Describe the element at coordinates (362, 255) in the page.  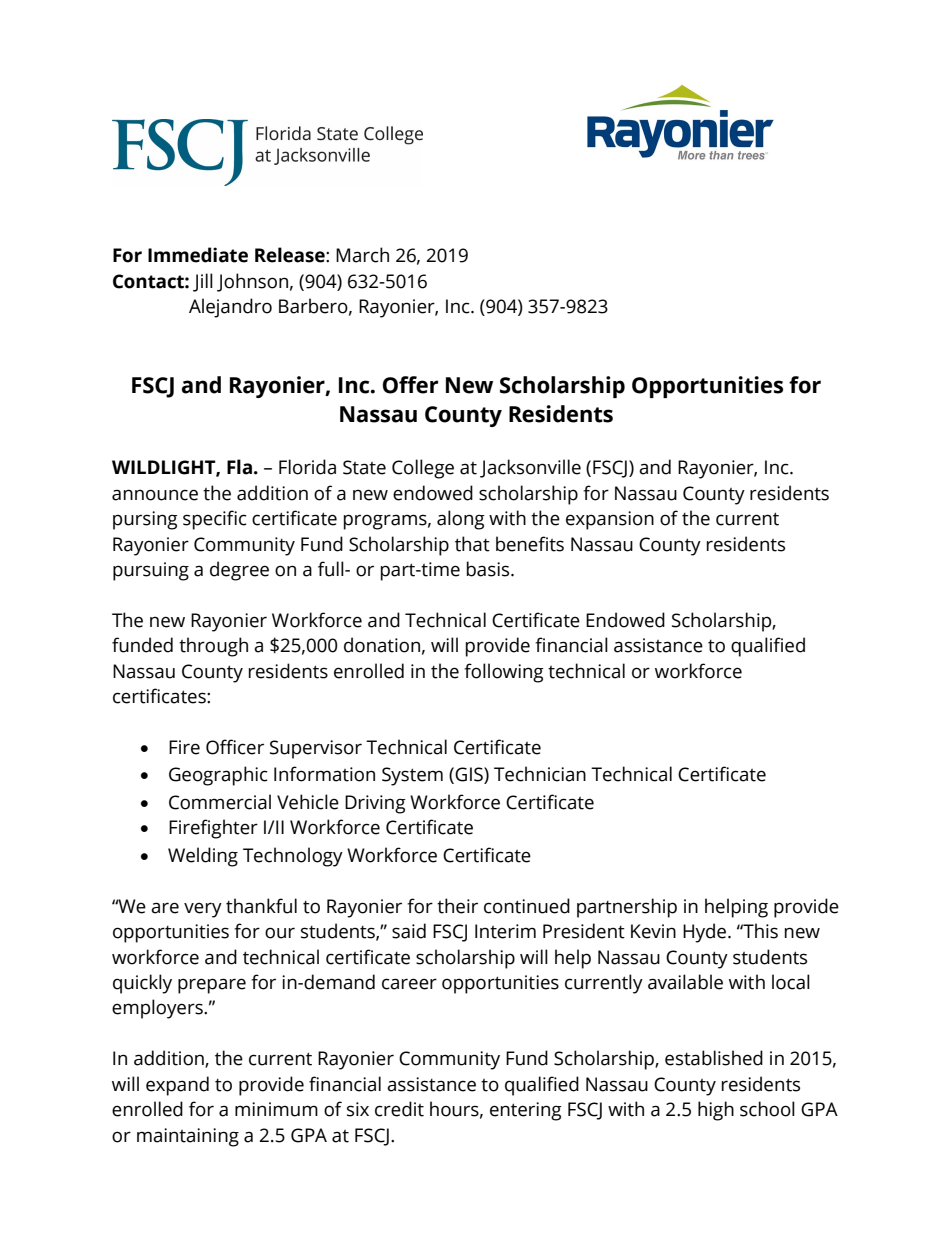
I see `March` at that location.
